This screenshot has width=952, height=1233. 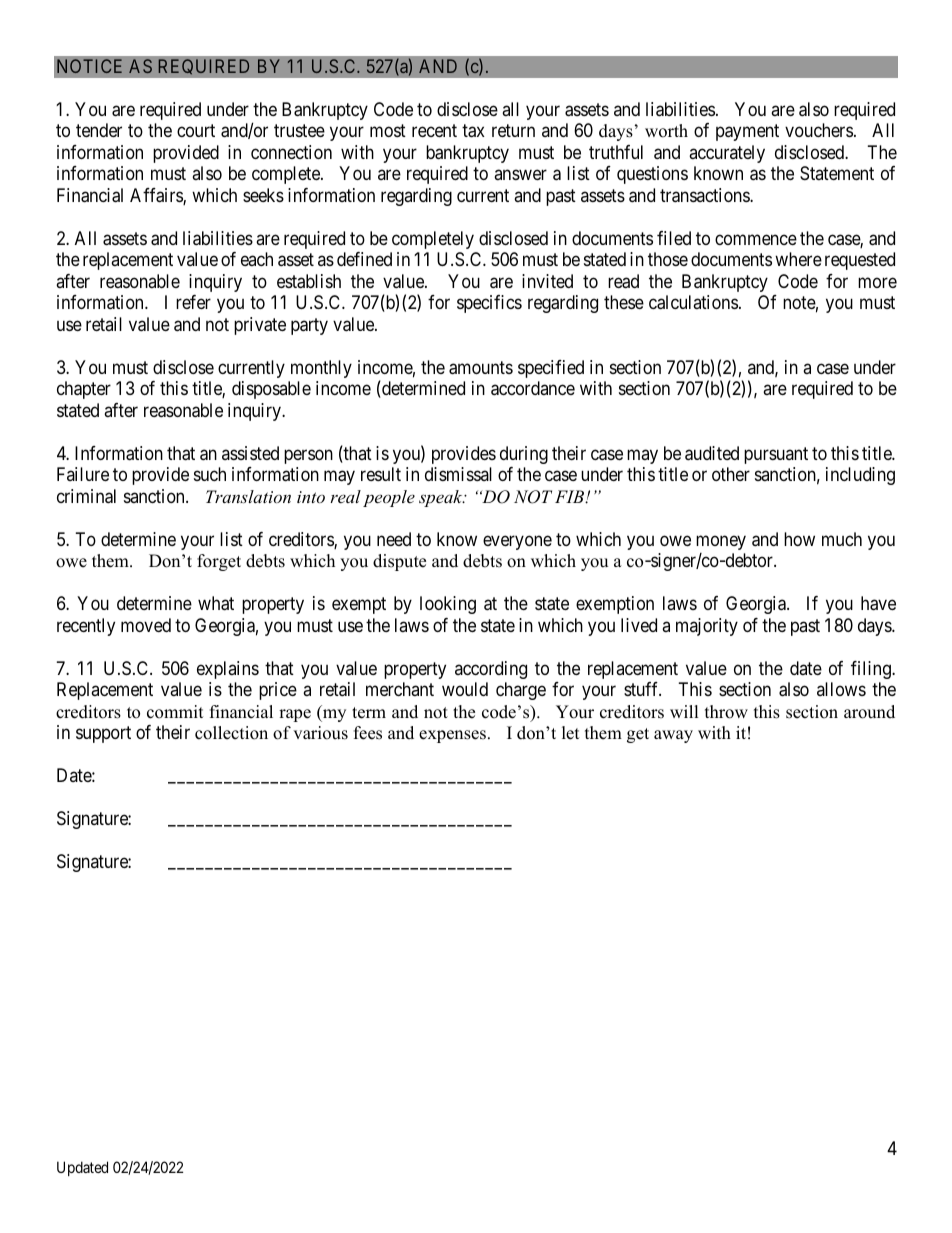 I want to click on commence, so click(x=756, y=239).
